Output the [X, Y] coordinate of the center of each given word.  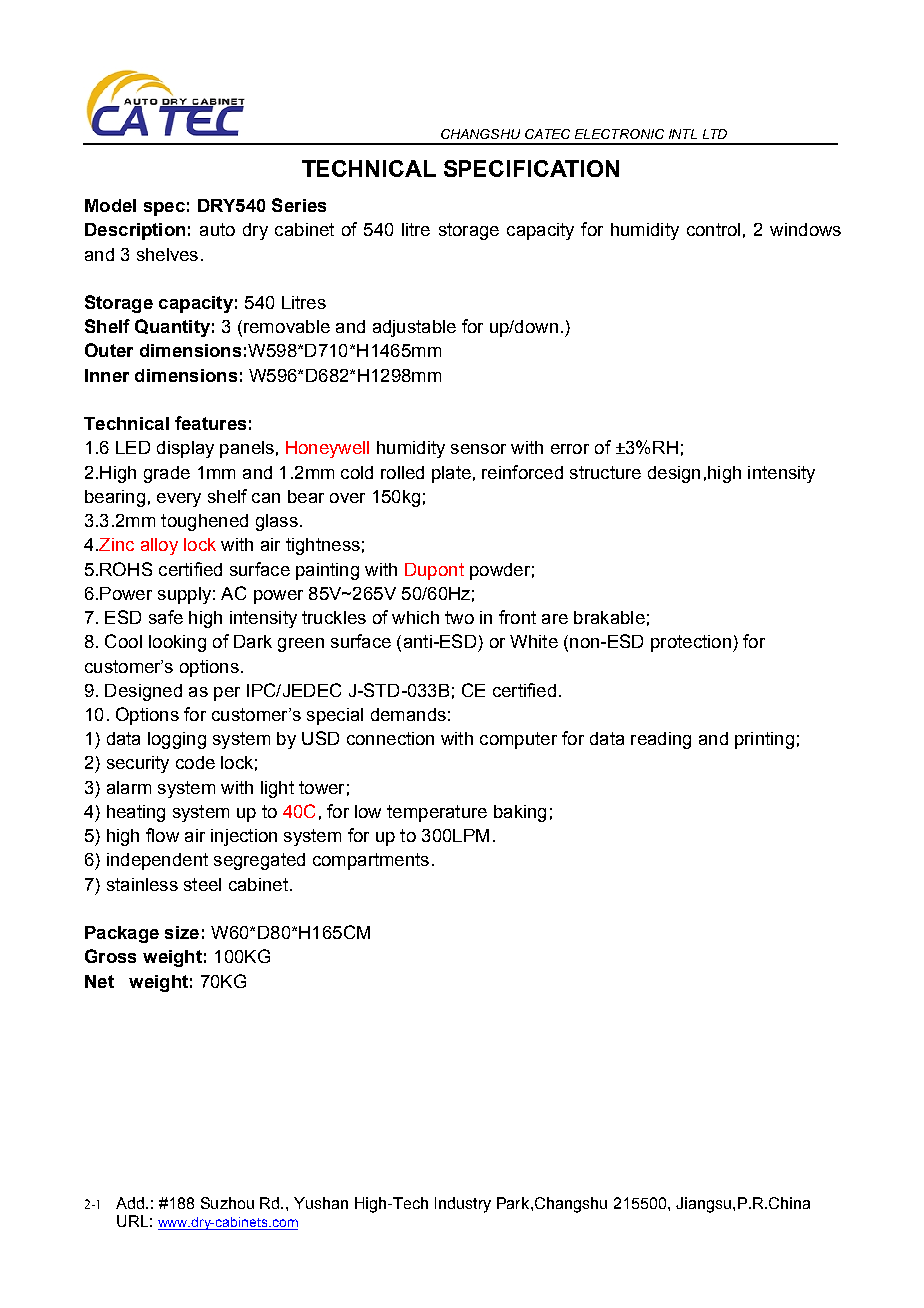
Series [299, 205]
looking [177, 643]
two [459, 617]
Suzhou [227, 1203]
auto [217, 229]
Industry [463, 1205]
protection [691, 643]
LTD [715, 134]
